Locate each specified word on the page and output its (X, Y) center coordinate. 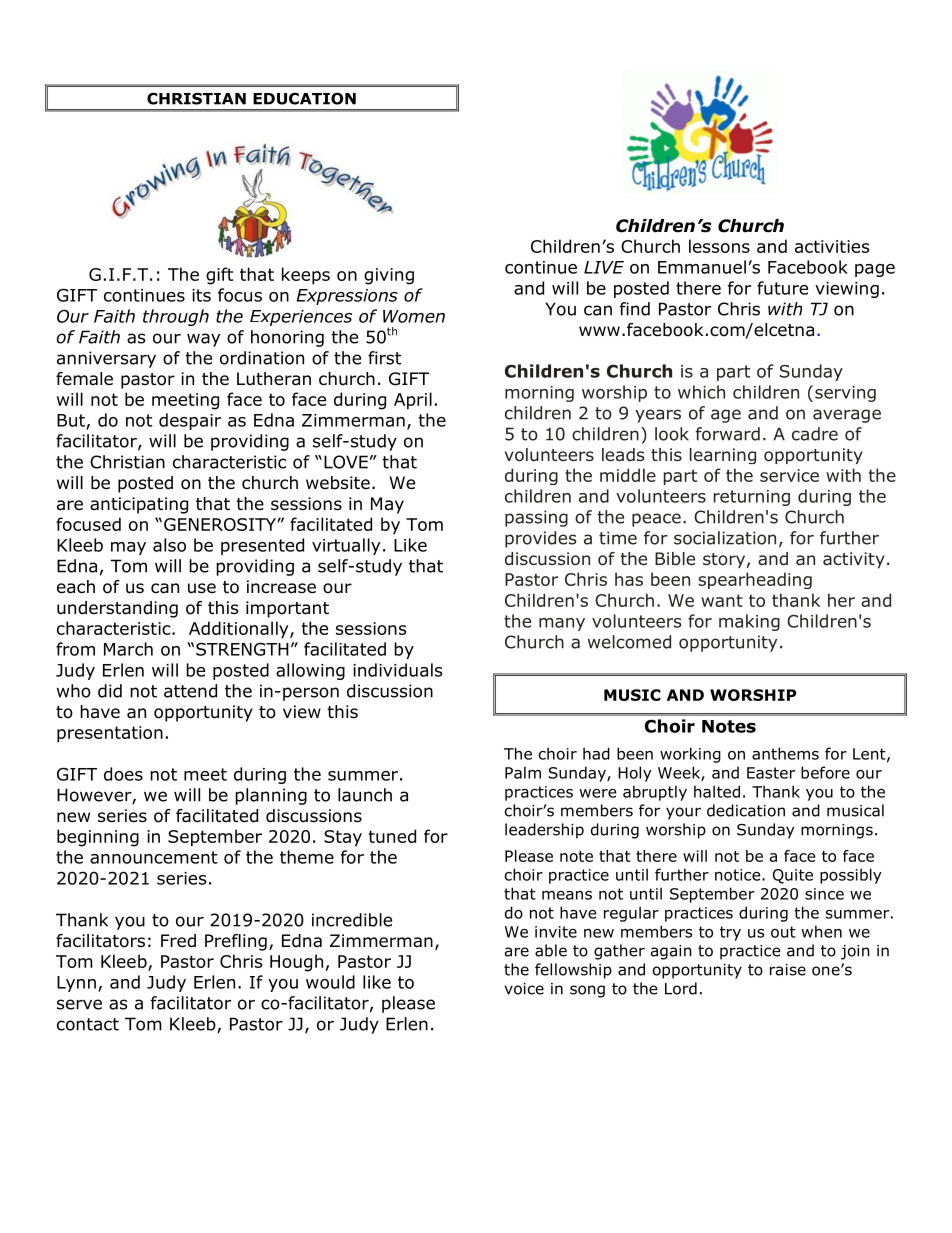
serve (79, 1004)
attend (190, 691)
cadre (815, 434)
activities (832, 246)
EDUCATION (304, 98)
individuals (397, 670)
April (413, 401)
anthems (785, 753)
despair (190, 421)
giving (389, 276)
